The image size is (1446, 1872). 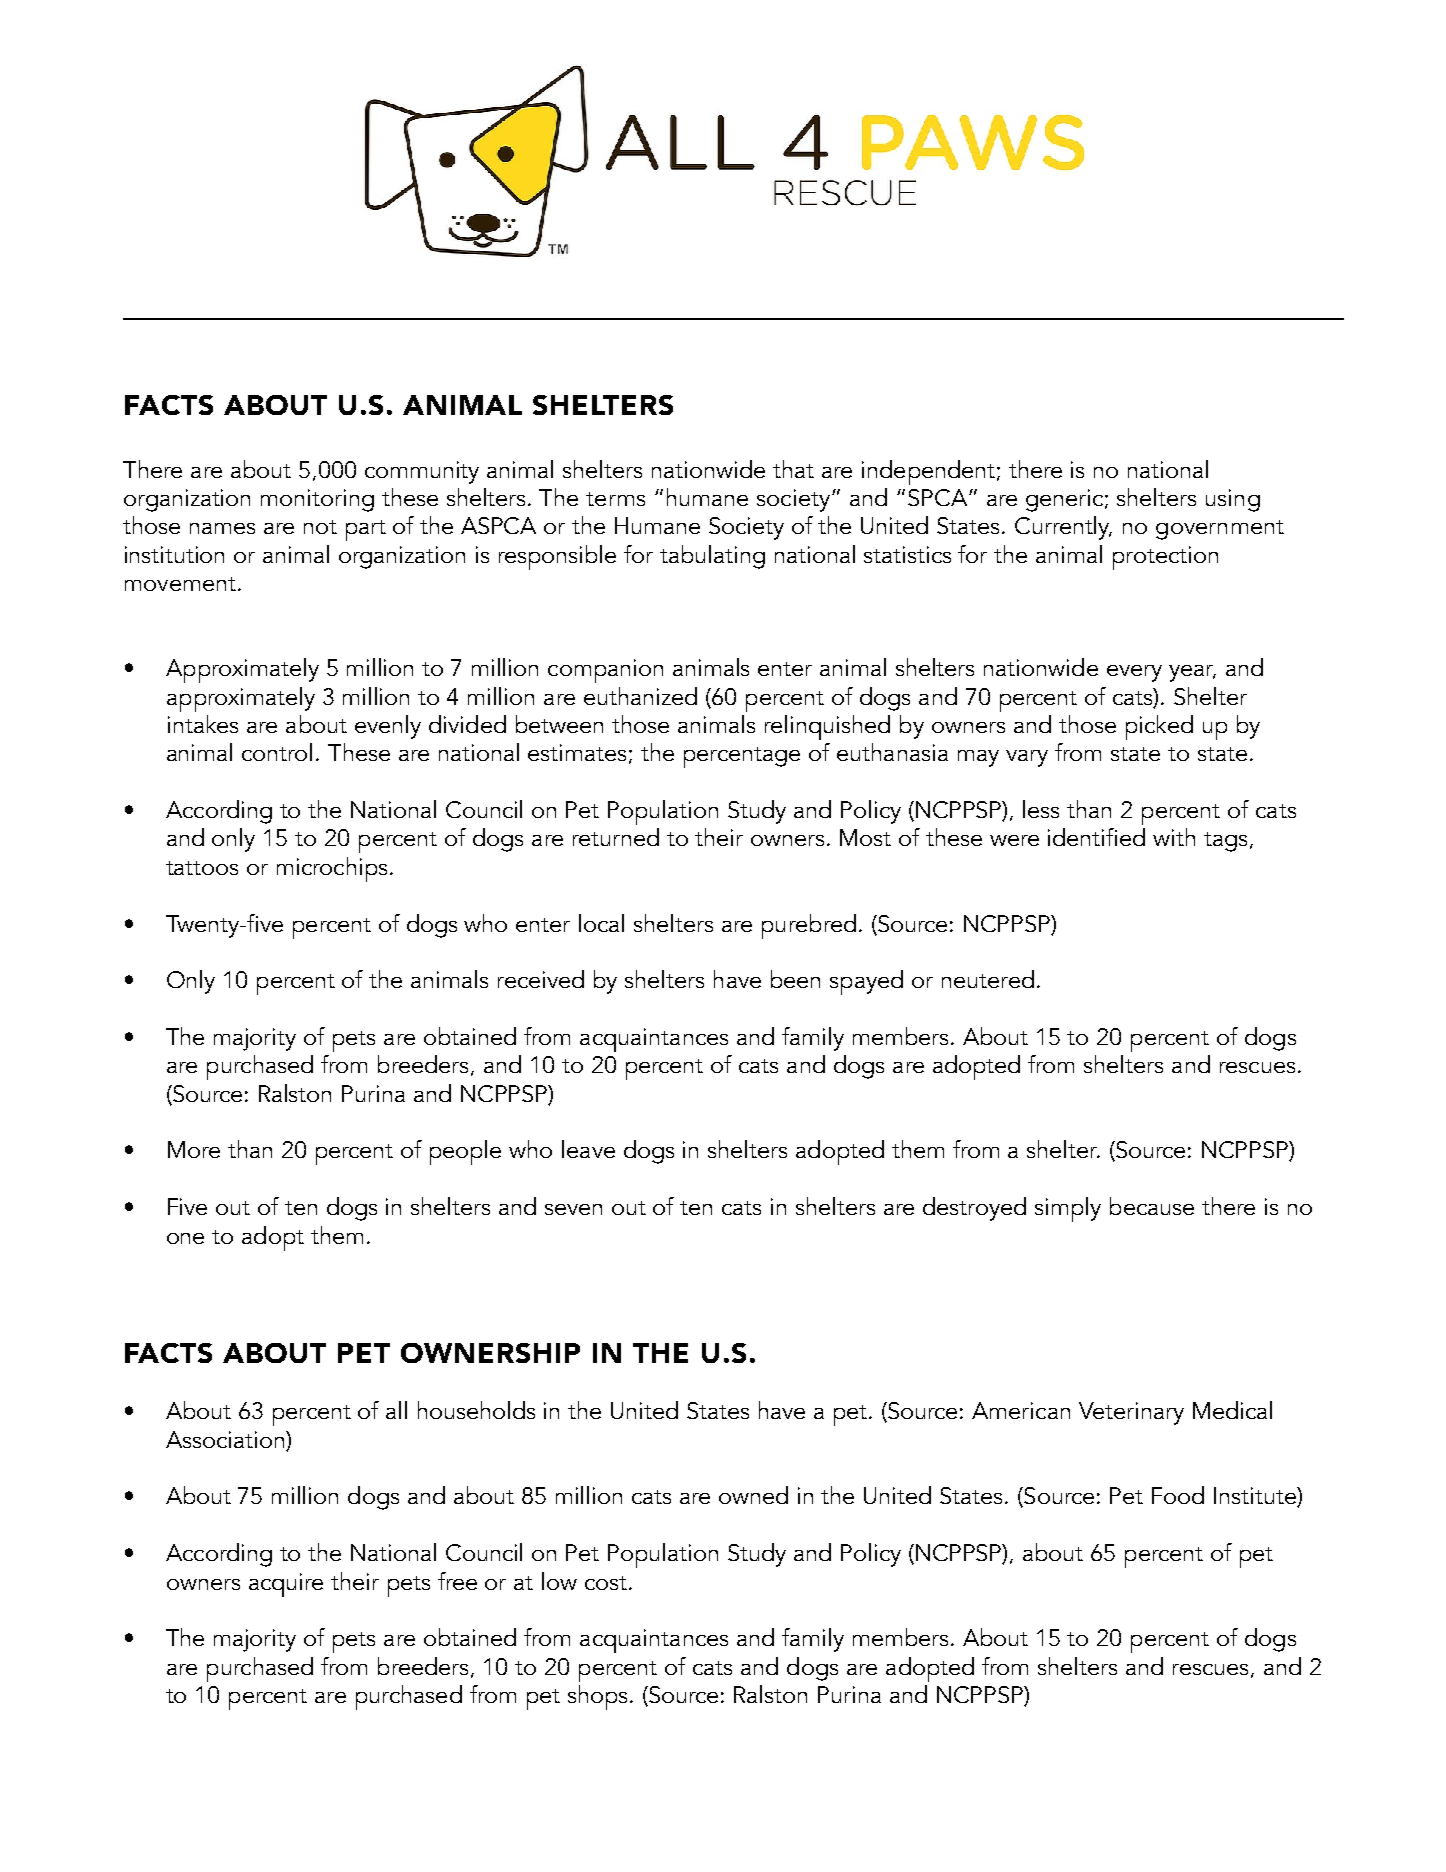 What do you see at coordinates (286, 1585) in the screenshot?
I see `acquire` at bounding box center [286, 1585].
